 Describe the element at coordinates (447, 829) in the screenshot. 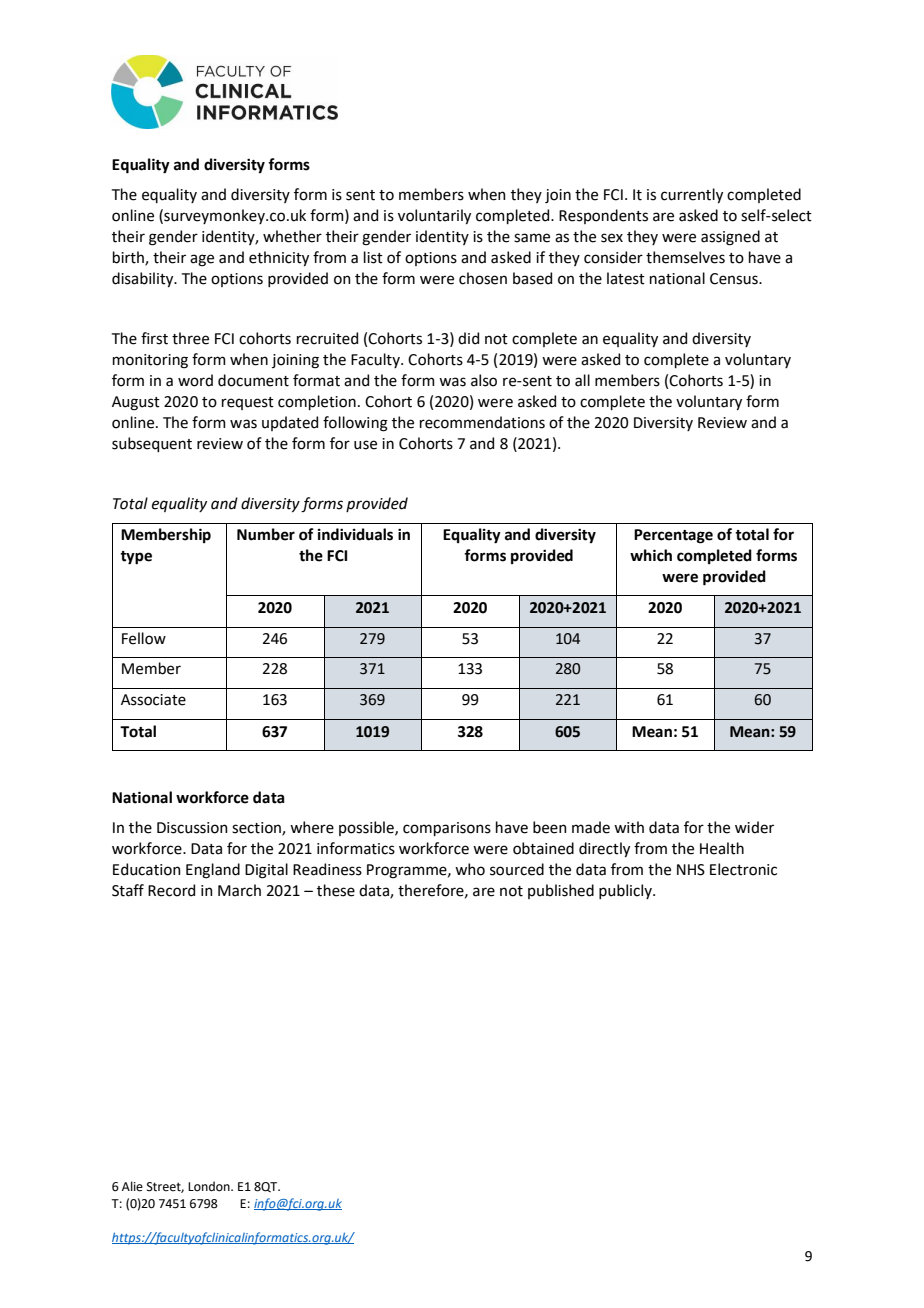

I see `comparisons` at that location.
